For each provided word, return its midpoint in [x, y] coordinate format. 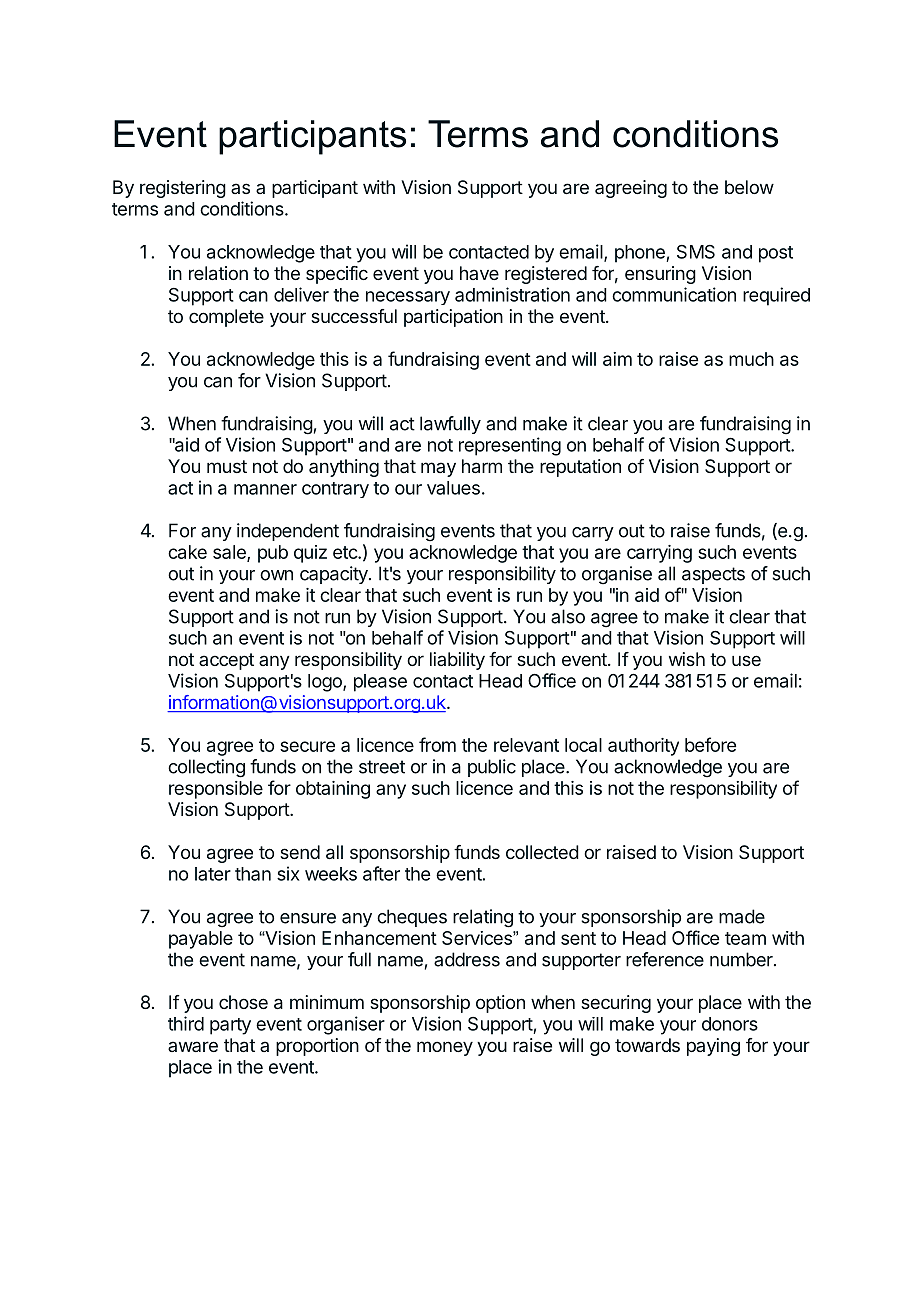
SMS [696, 252]
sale [230, 553]
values [453, 488]
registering [183, 189]
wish [687, 659]
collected [542, 852]
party [230, 1026]
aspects [713, 575]
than [253, 874]
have [479, 273]
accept [226, 661]
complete [226, 318]
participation [453, 318]
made [742, 916]
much [751, 359]
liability [457, 661]
